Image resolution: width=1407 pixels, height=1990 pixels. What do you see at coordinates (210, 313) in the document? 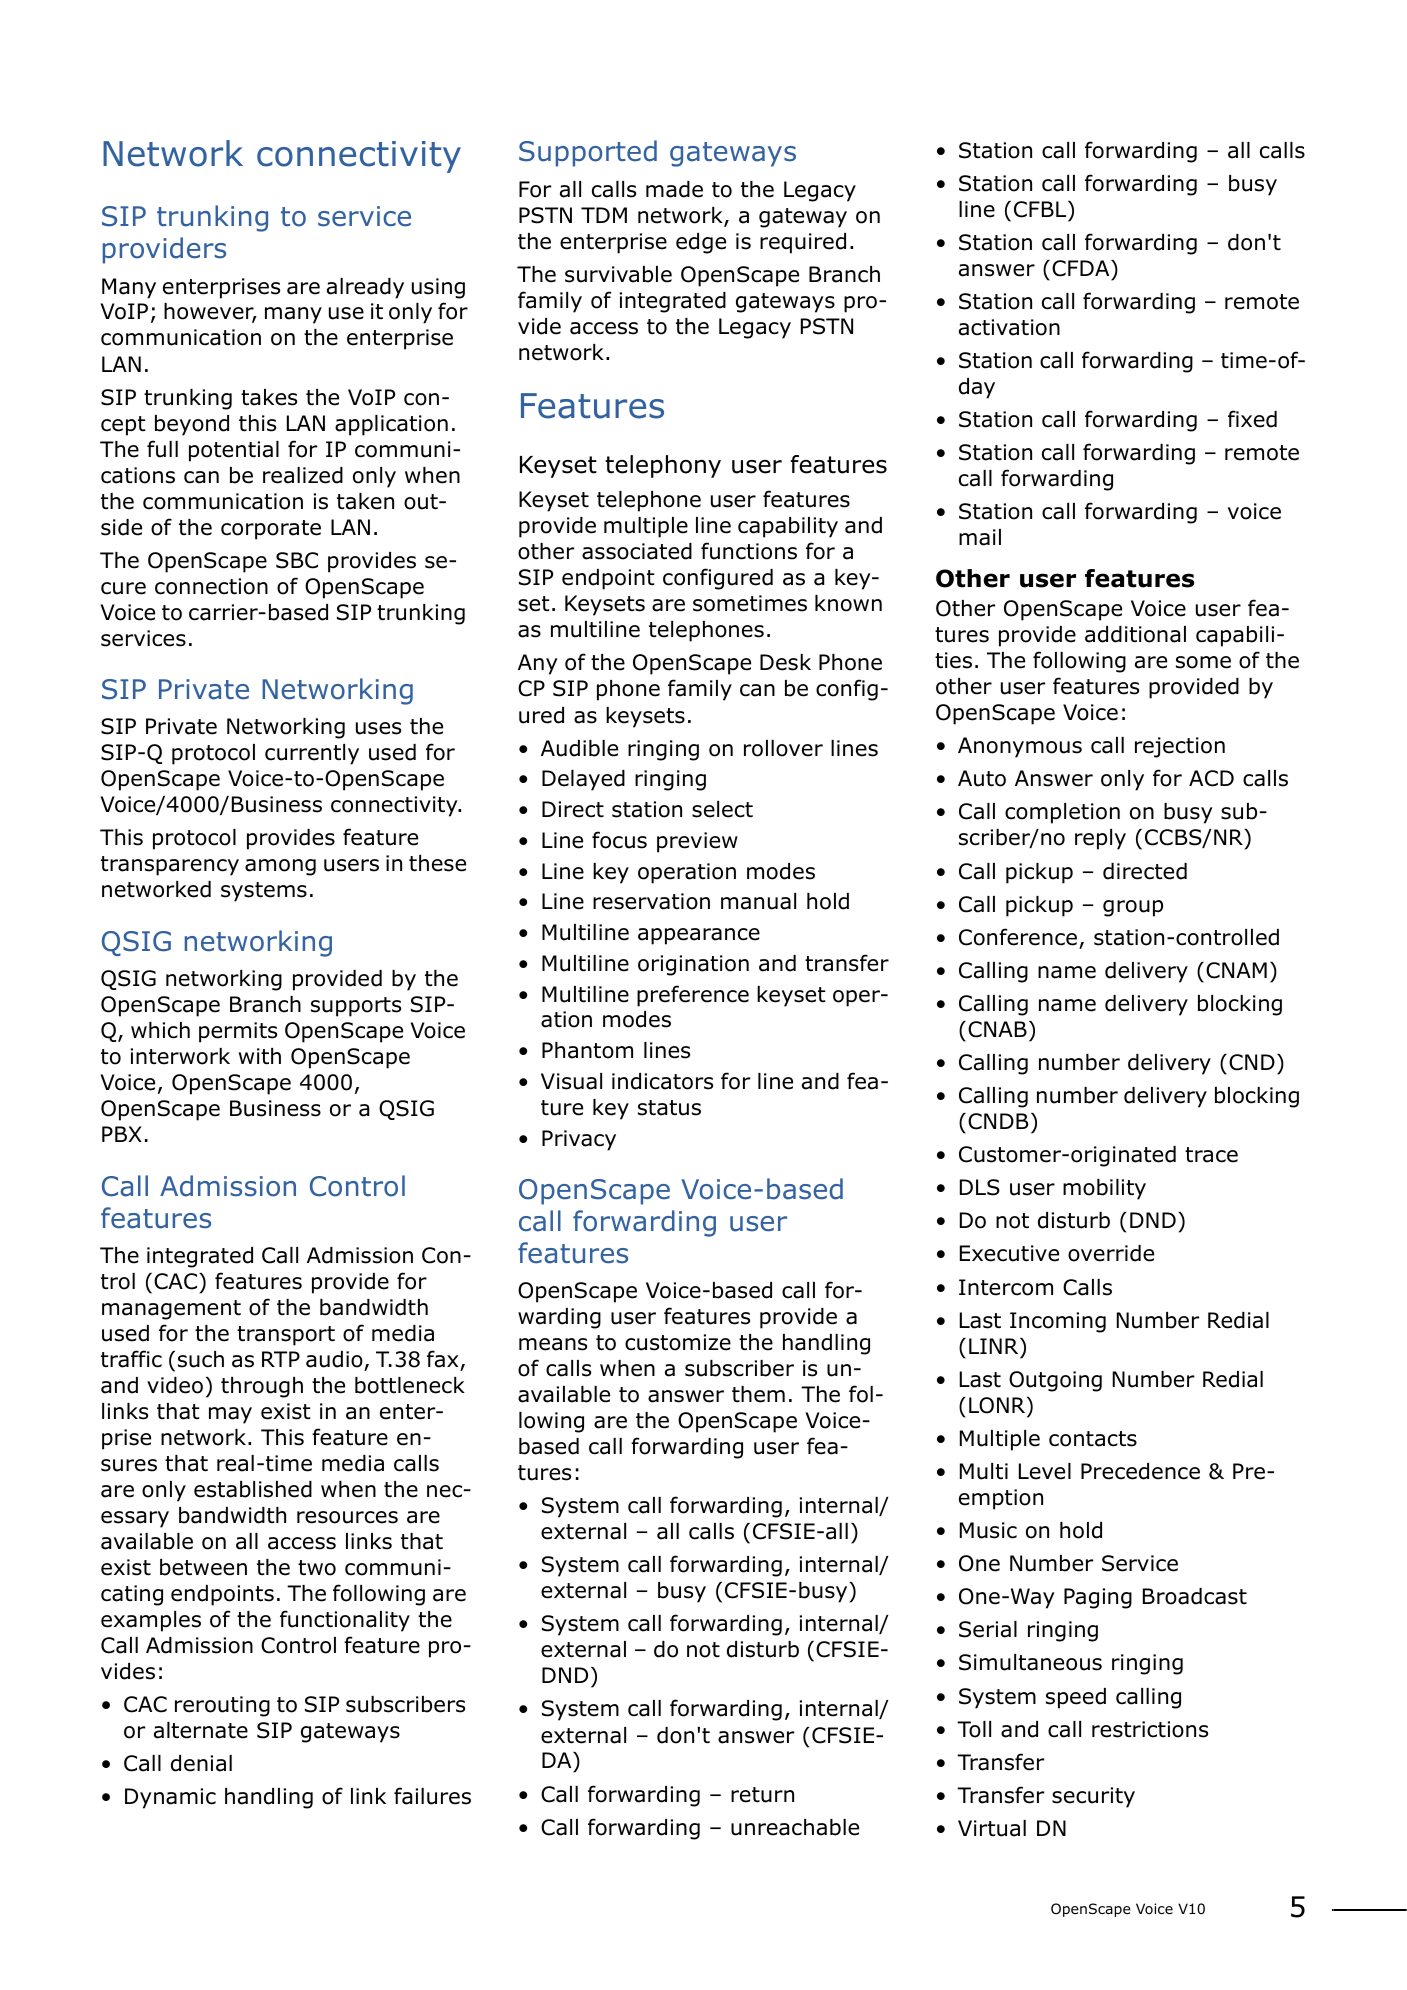
I see `however` at bounding box center [210, 313].
